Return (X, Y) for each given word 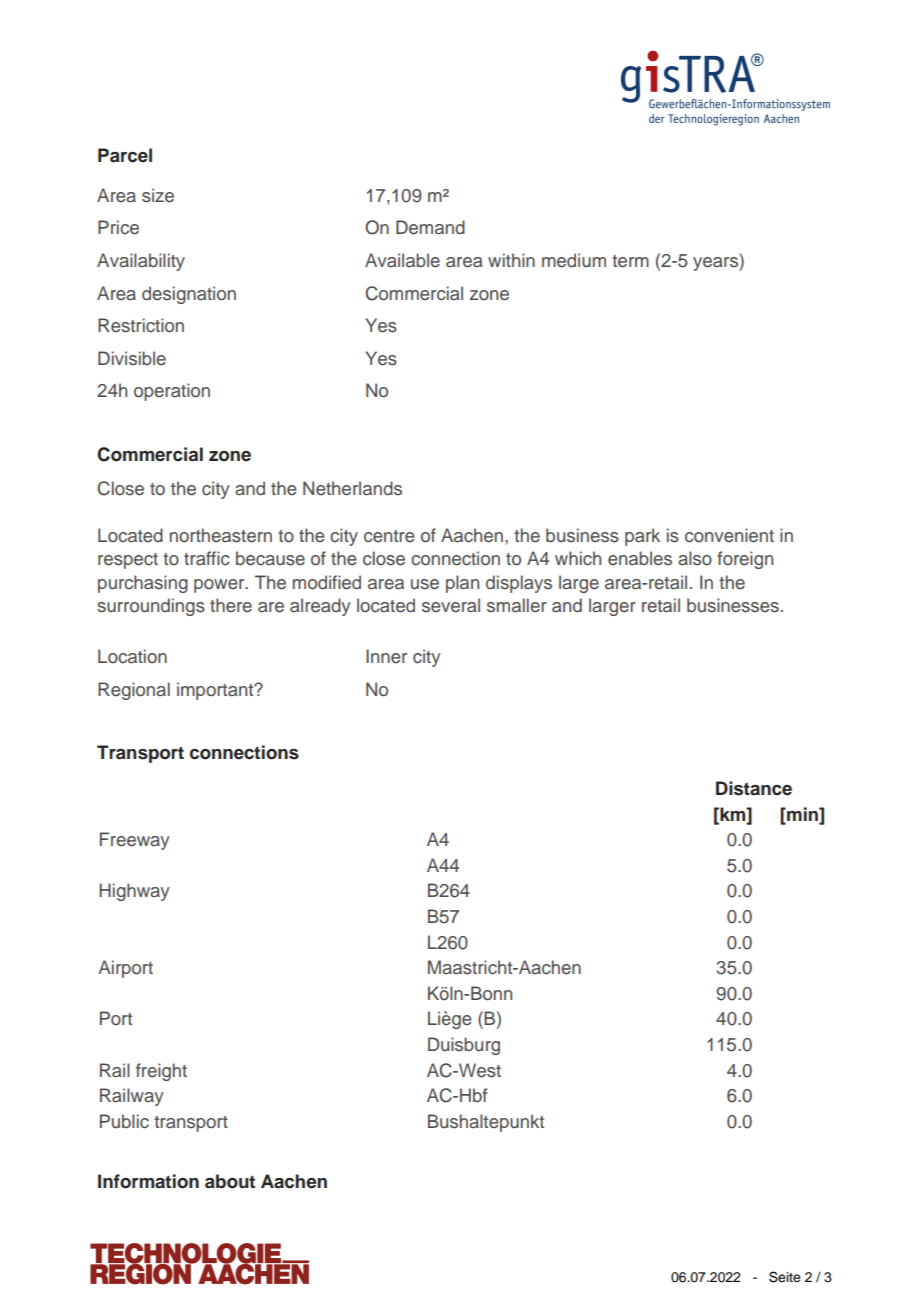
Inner (386, 656)
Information (148, 1181)
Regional (134, 691)
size (158, 195)
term (630, 261)
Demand (430, 227)
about (230, 1181)
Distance (754, 788)
